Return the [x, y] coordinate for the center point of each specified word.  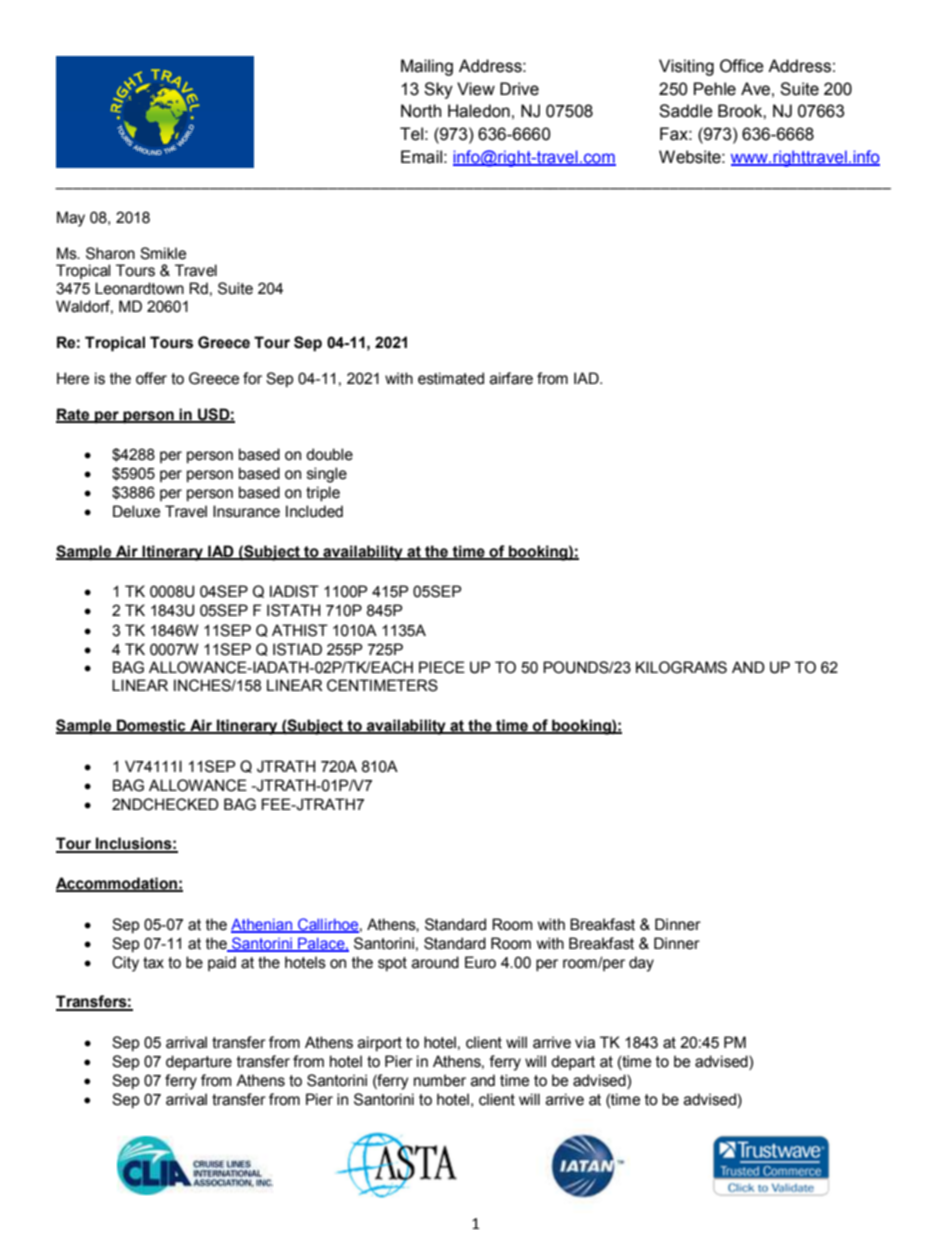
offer [151, 378]
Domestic [151, 726]
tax [153, 963]
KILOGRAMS [681, 667]
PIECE [442, 667]
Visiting [686, 67]
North [421, 111]
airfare [511, 378]
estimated [451, 378]
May [71, 219]
